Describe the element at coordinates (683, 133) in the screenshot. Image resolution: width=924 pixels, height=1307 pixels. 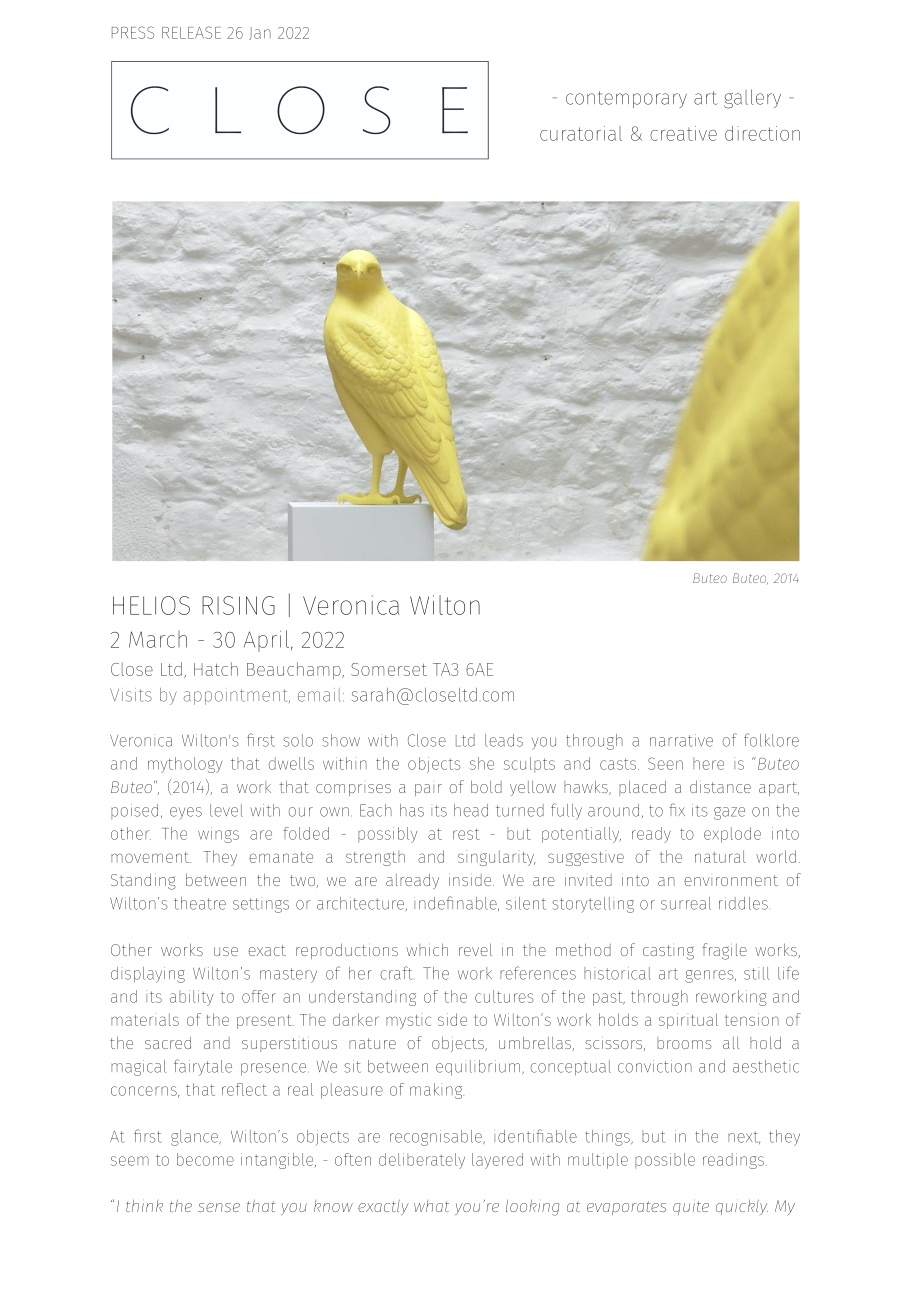
I see `creative` at that location.
